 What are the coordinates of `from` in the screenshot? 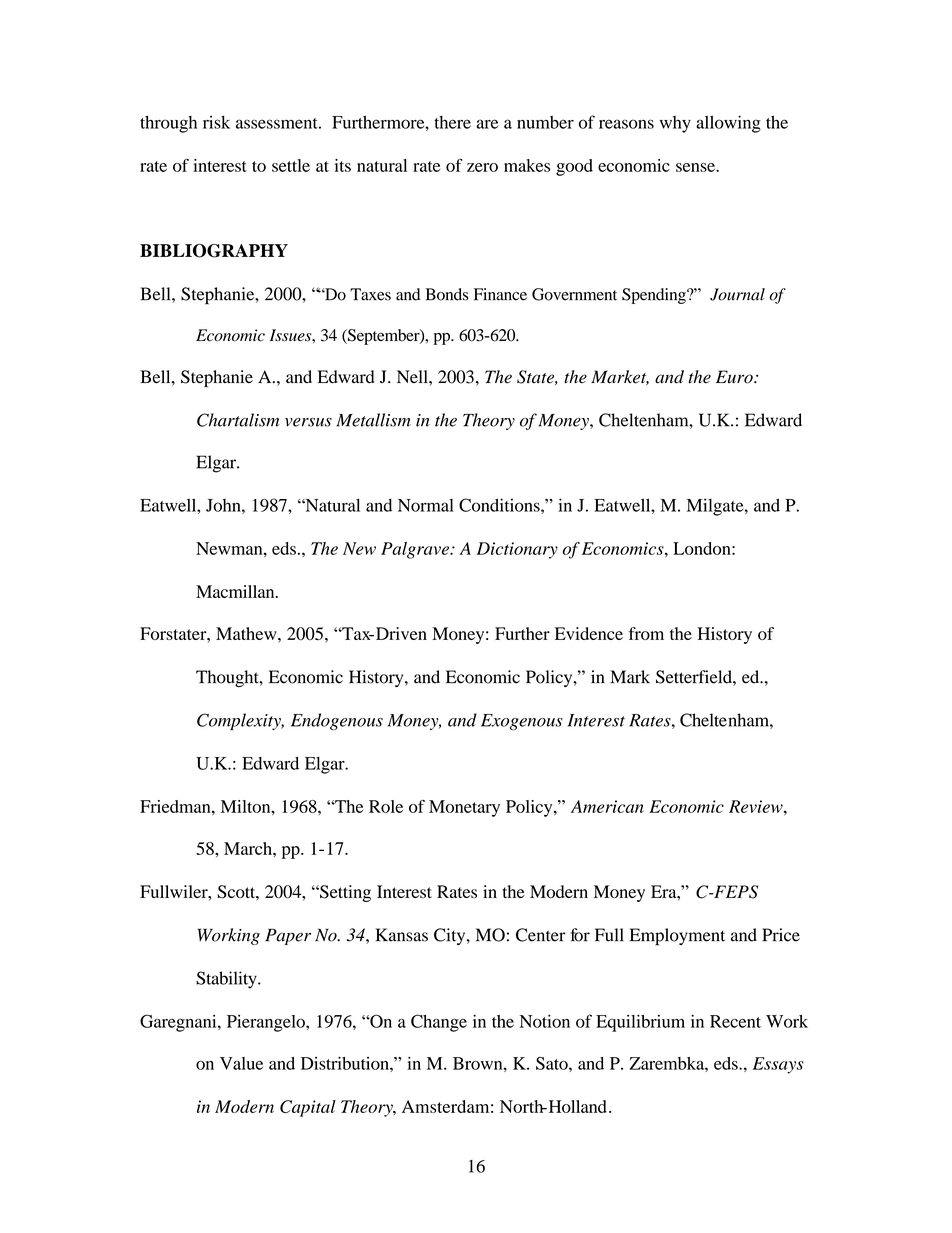 It's located at (646, 633).
